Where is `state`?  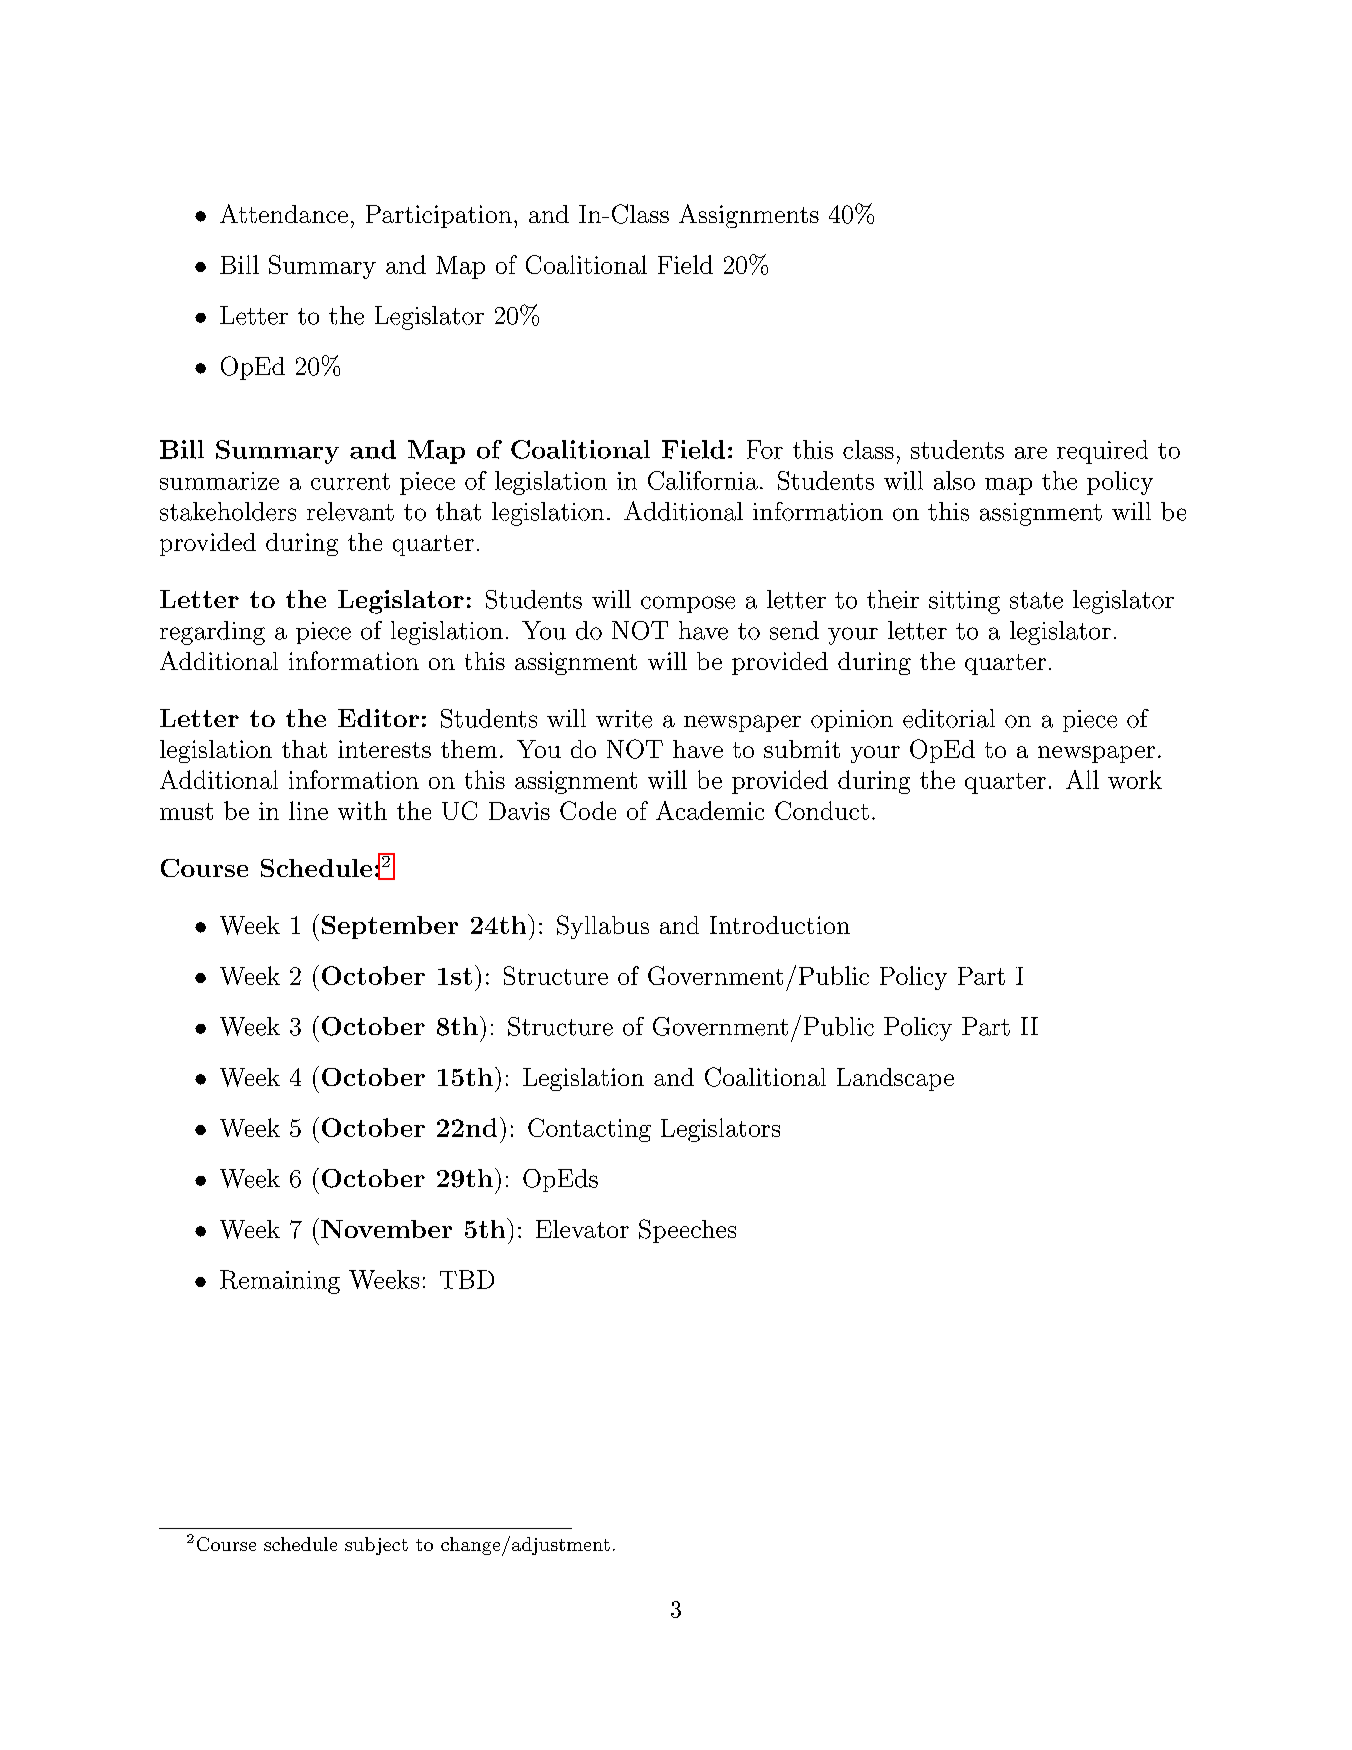
state is located at coordinates (1036, 600).
